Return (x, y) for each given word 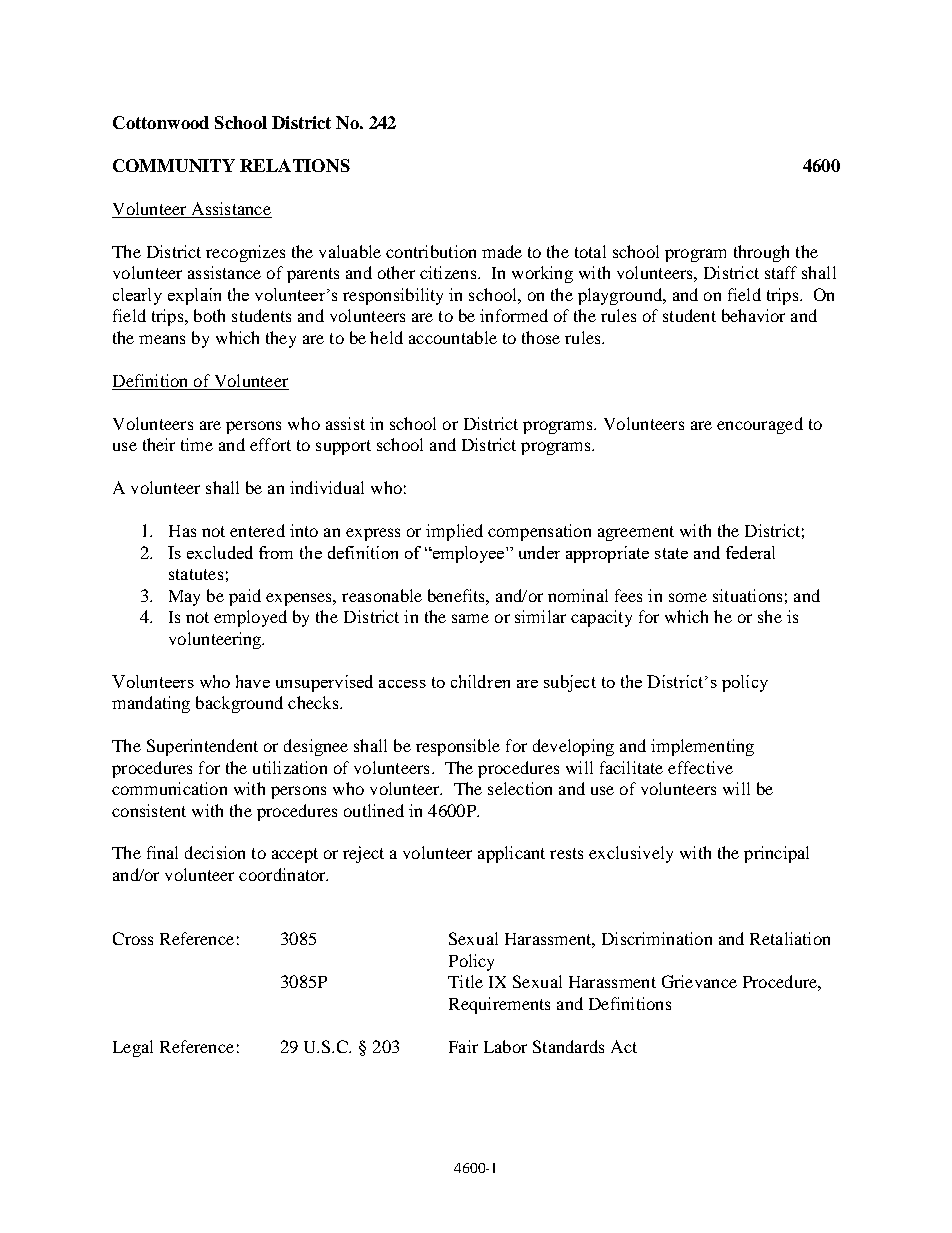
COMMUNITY (174, 165)
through (761, 253)
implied (454, 532)
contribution (431, 251)
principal (776, 854)
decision (215, 852)
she (770, 616)
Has (182, 531)
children (480, 681)
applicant (511, 854)
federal (750, 552)
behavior (753, 315)
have (253, 681)
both (209, 315)
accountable (453, 337)
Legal (133, 1048)
